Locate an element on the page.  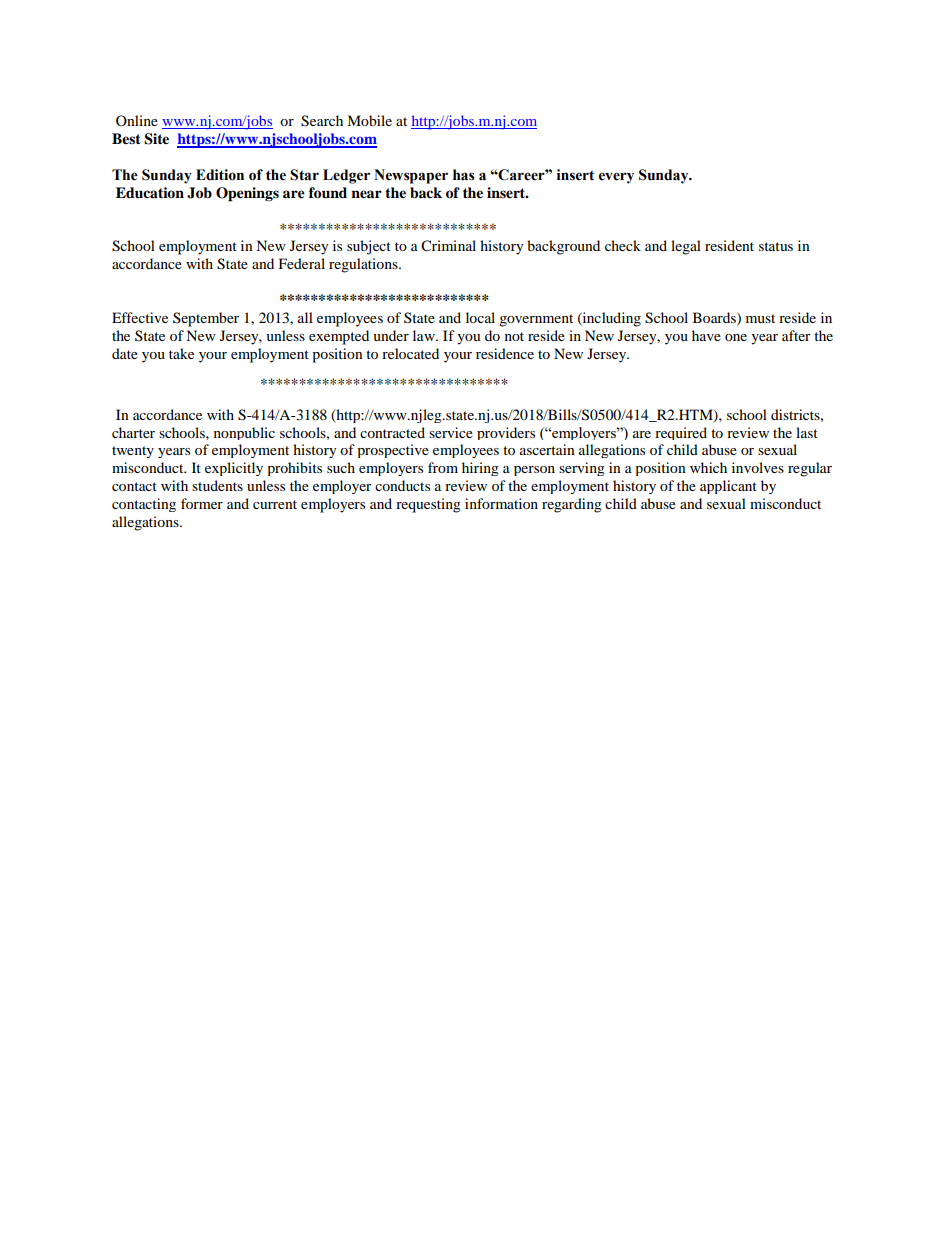
every is located at coordinates (616, 178).
